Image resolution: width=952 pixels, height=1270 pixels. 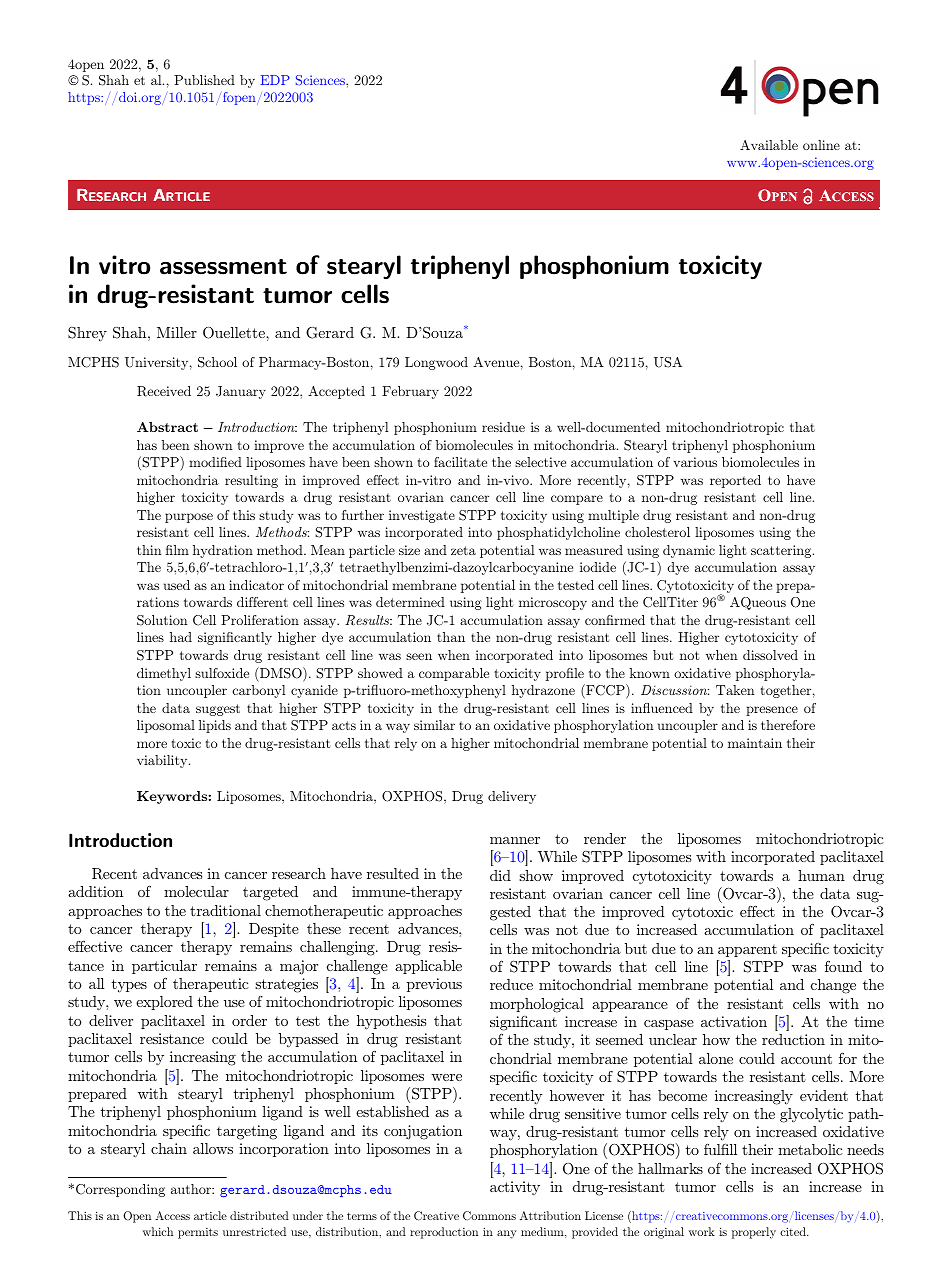 What do you see at coordinates (196, 891) in the screenshot?
I see `molecular` at bounding box center [196, 891].
